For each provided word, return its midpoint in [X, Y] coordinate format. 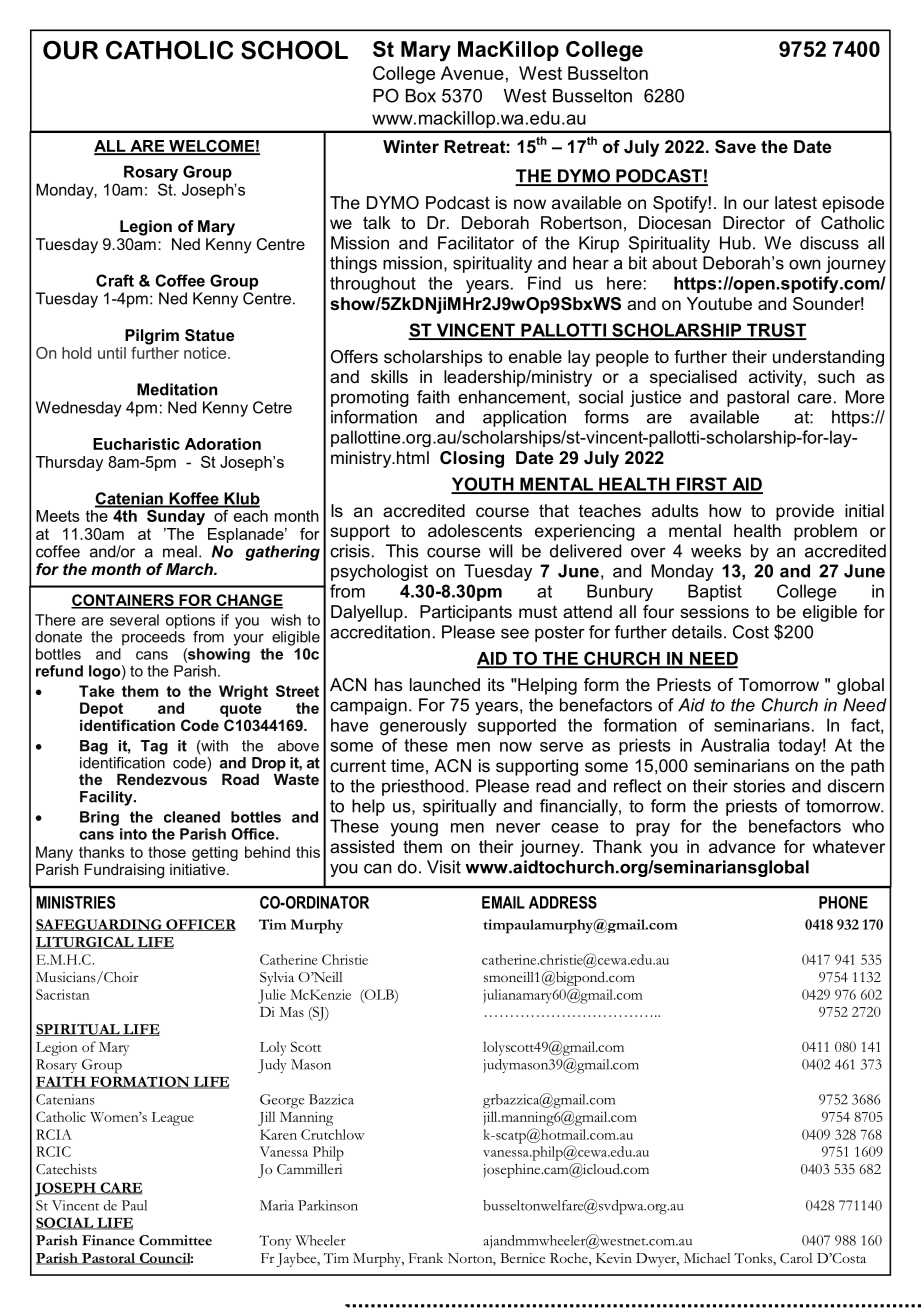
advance [742, 846]
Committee [175, 1240]
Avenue [472, 73]
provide [805, 512]
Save [735, 147]
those [167, 852]
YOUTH [483, 485]
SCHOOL [294, 50]
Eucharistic [136, 444]
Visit [444, 867]
